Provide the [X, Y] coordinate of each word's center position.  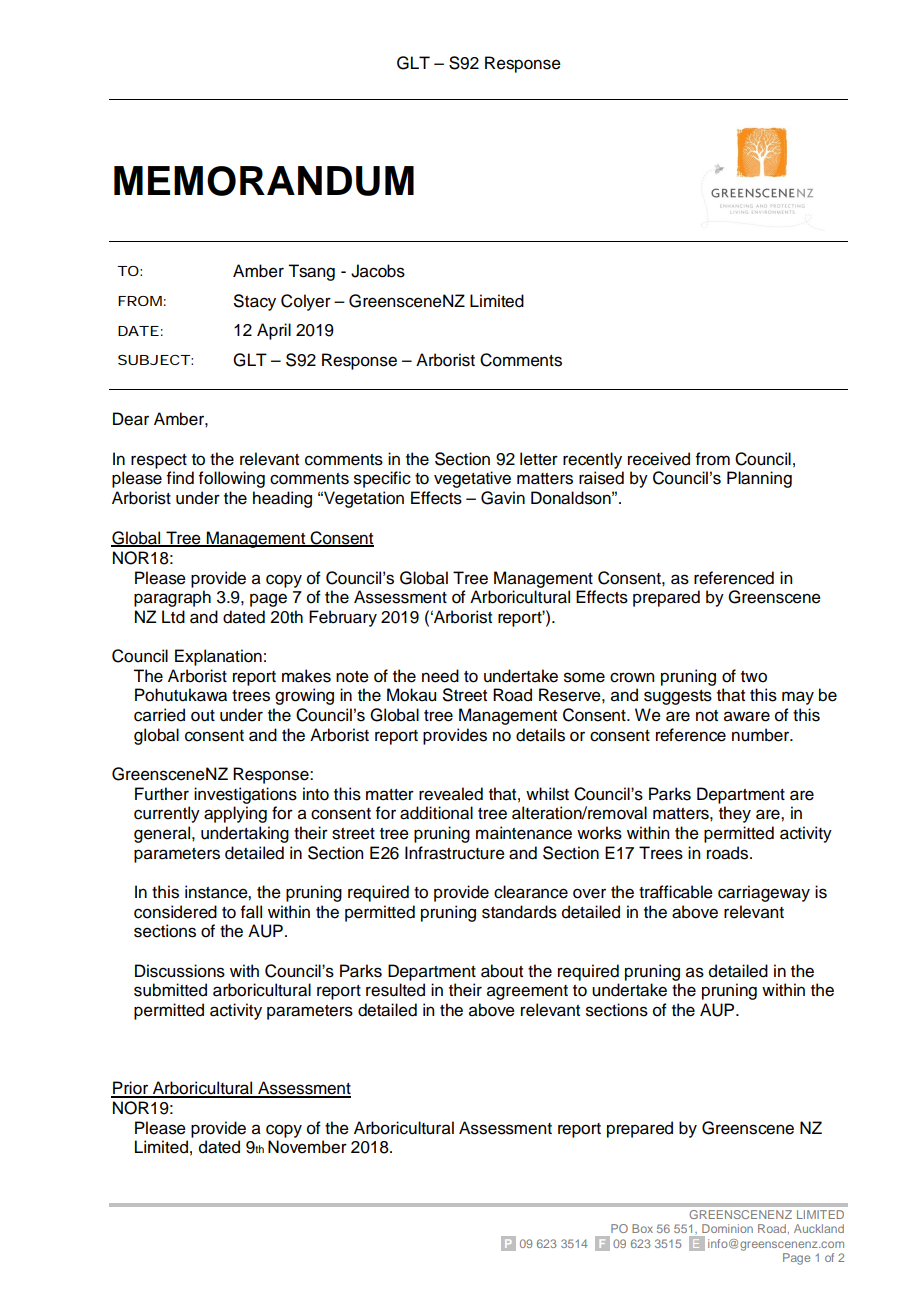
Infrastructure [455, 853]
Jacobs [378, 271]
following [232, 479]
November [307, 1147]
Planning [759, 479]
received [659, 459]
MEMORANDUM [264, 181]
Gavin [503, 498]
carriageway [764, 893]
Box [642, 1228]
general [163, 834]
